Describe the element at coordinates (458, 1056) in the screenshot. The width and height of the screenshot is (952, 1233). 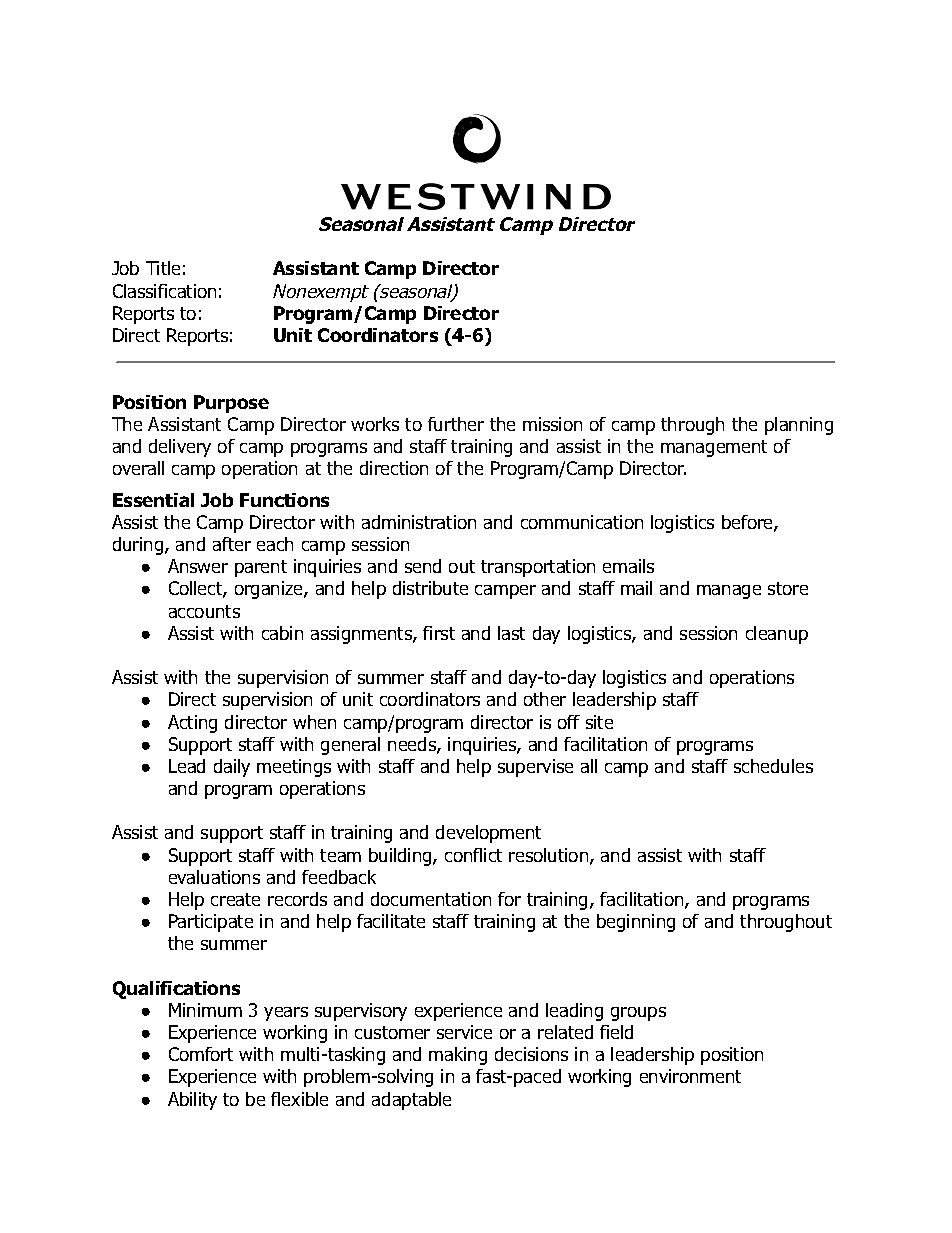
I see `making` at that location.
